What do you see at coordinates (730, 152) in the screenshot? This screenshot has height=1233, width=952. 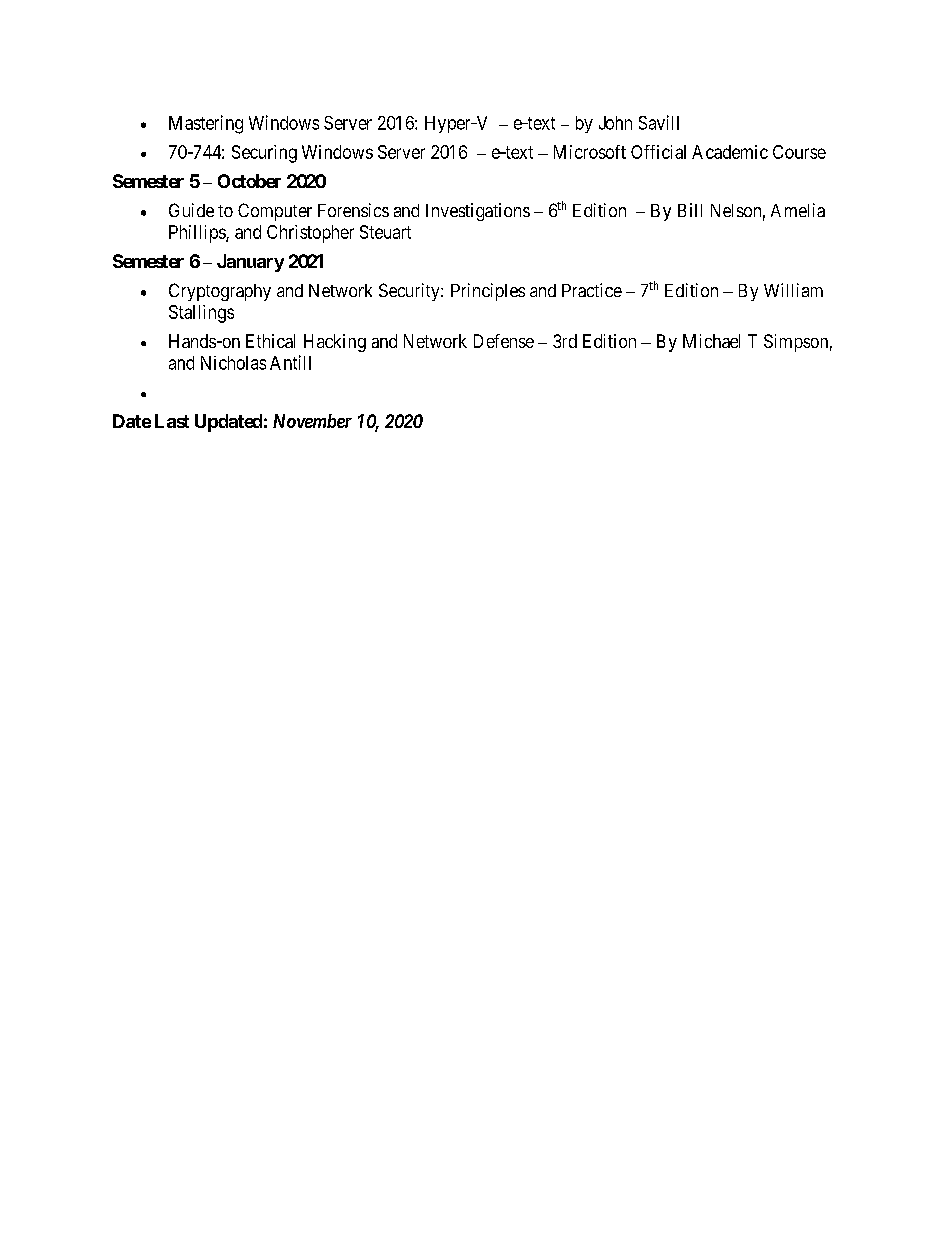 I see `Academic` at bounding box center [730, 152].
